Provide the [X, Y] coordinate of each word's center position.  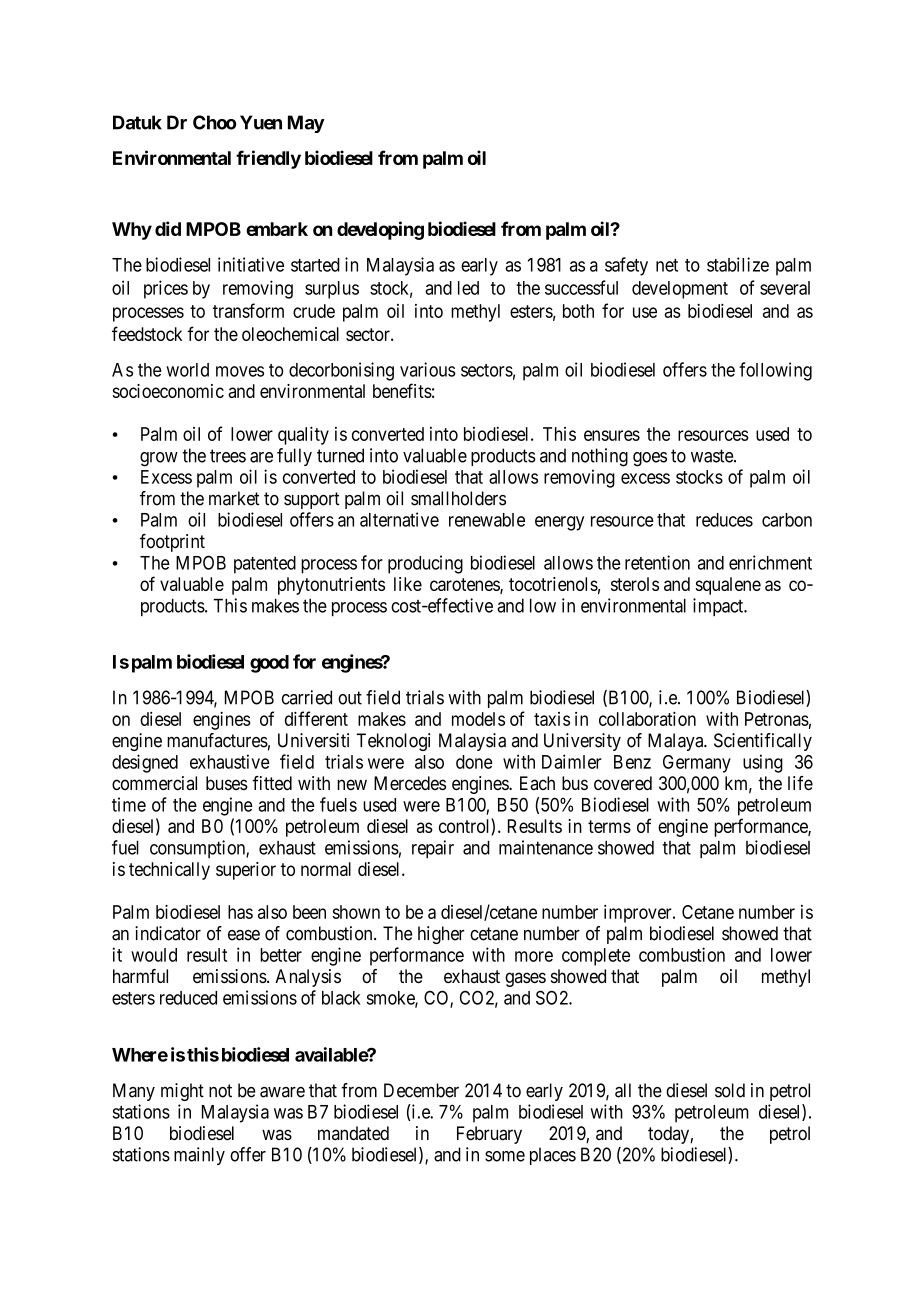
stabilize [738, 264]
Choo [214, 122]
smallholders [458, 498]
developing [380, 230]
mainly [199, 1156]
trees [228, 456]
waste [713, 456]
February [489, 1135]
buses [227, 783]
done [474, 762]
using [763, 763]
